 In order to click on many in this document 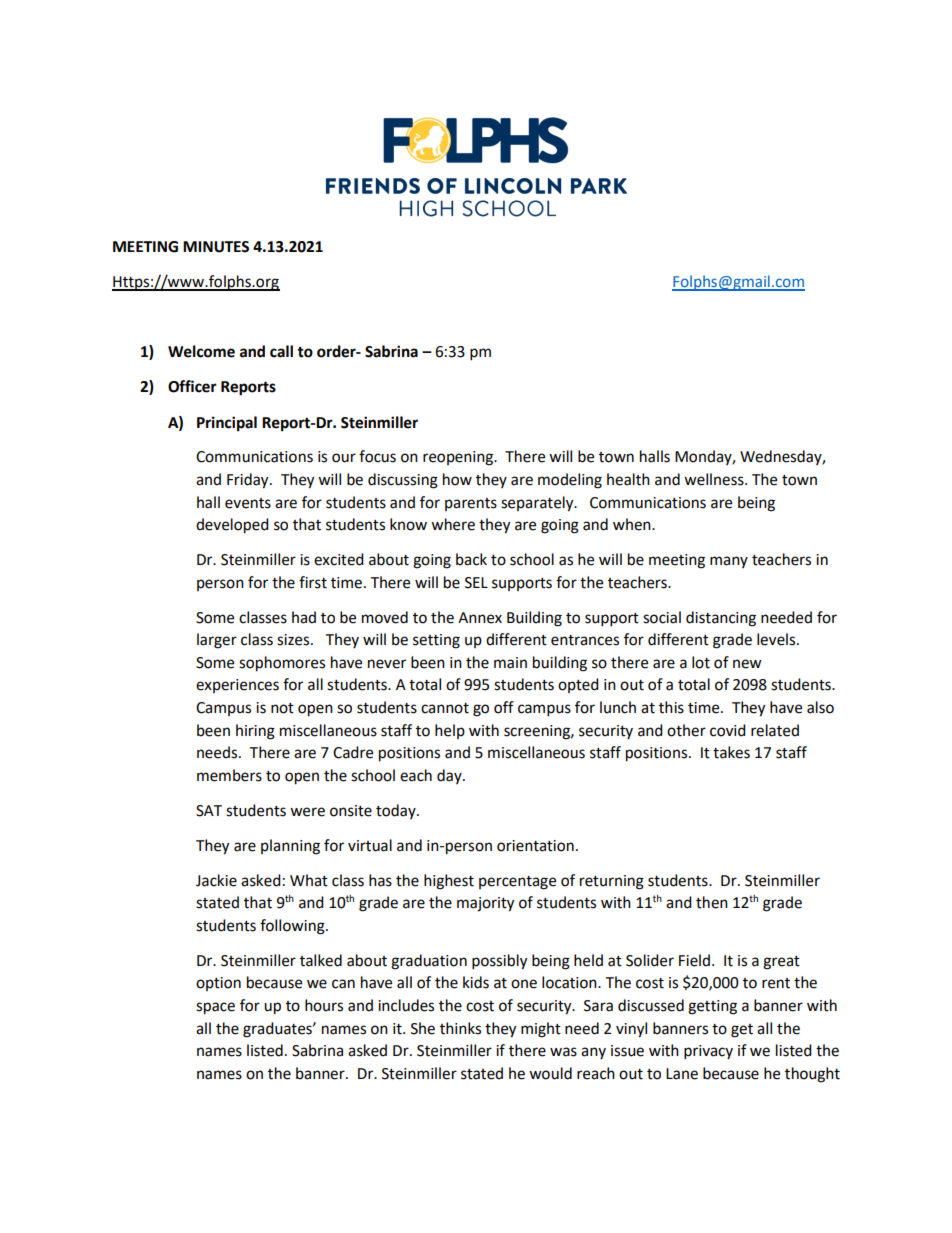, I will do `click(729, 562)`.
